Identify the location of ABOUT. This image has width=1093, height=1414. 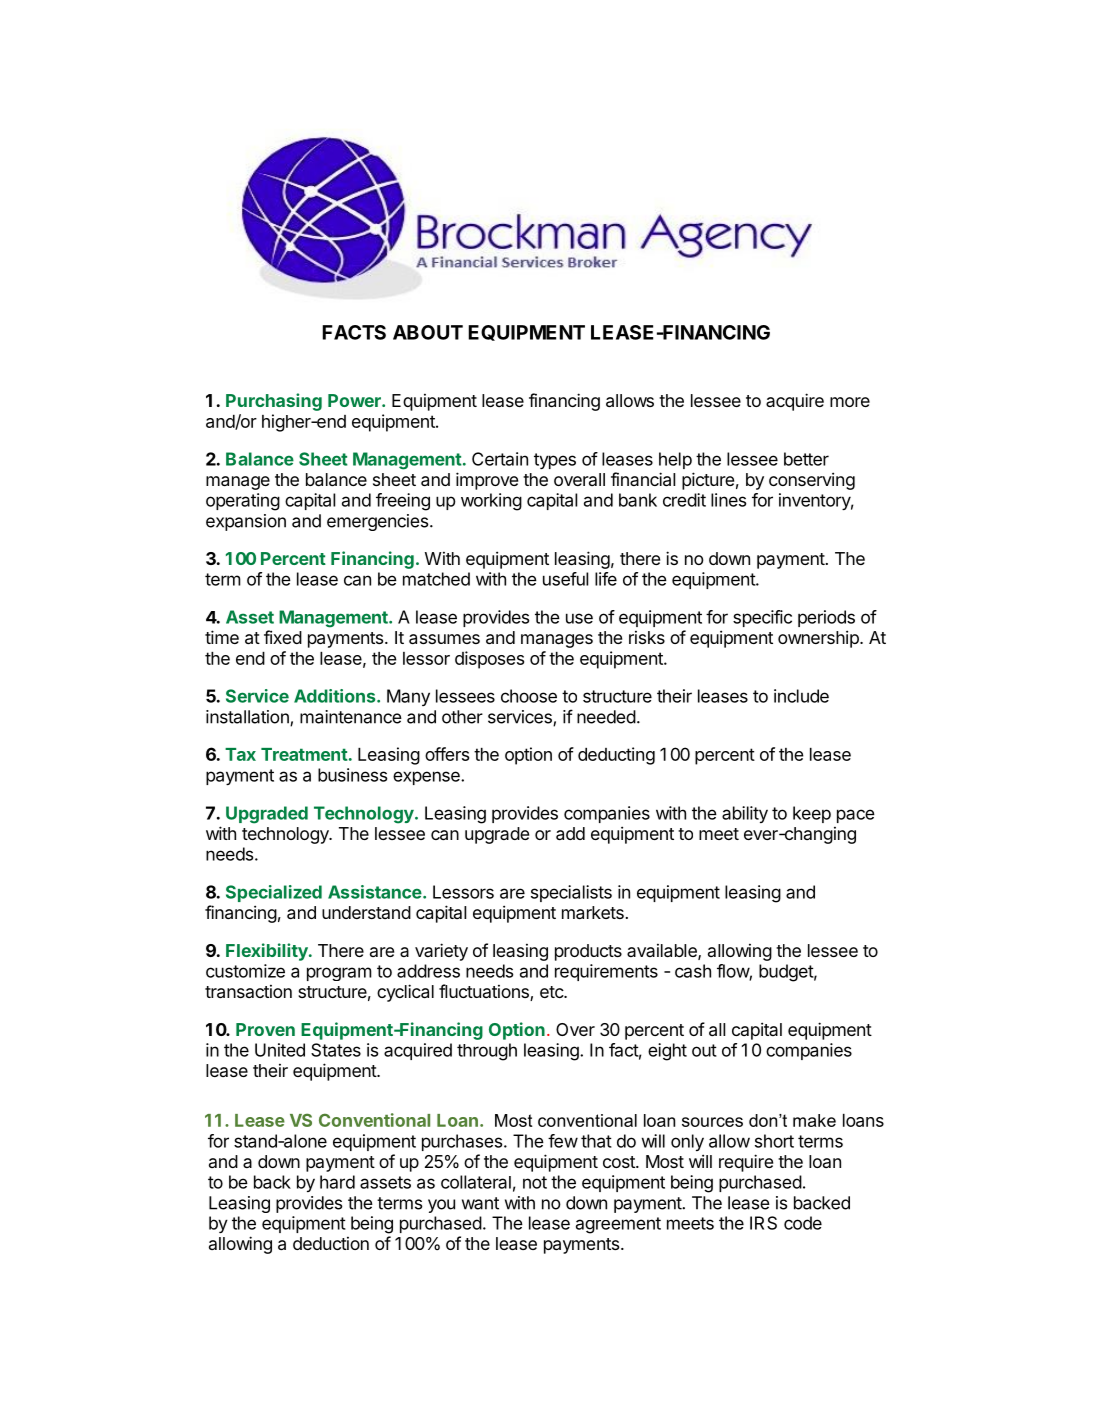
(428, 332).
